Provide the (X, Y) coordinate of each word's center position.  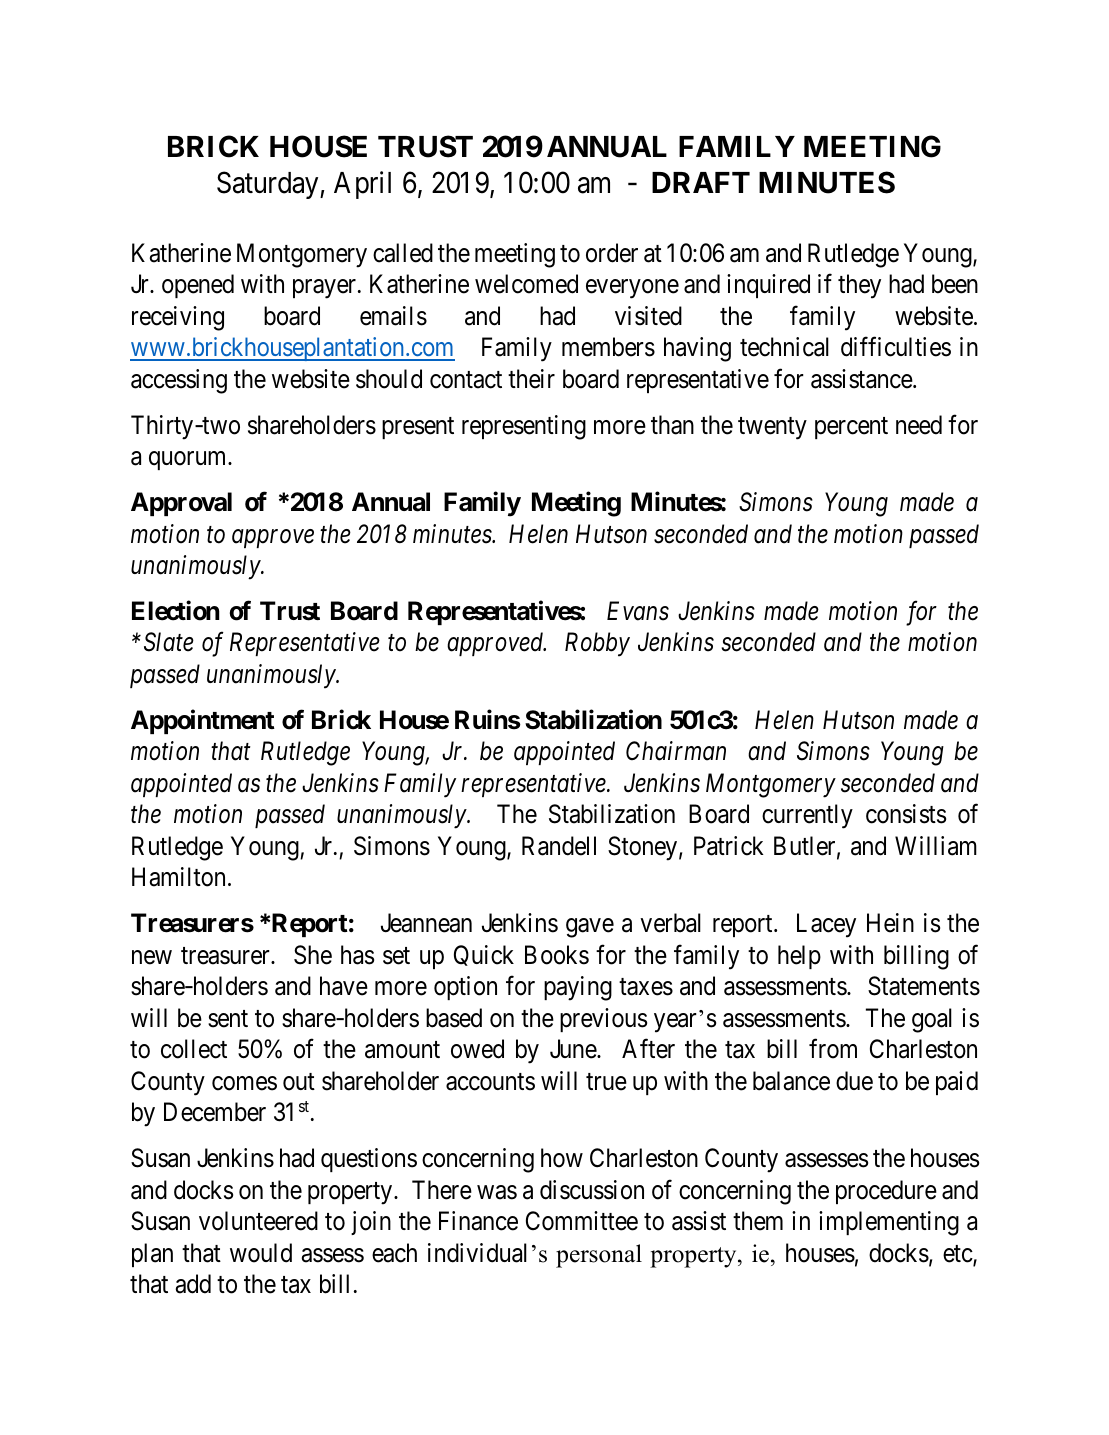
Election (175, 610)
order (612, 253)
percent (851, 428)
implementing (889, 1223)
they (859, 286)
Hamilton (178, 877)
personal (599, 1256)
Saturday (269, 185)
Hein (890, 923)
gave (590, 928)
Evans (638, 611)
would (261, 1253)
